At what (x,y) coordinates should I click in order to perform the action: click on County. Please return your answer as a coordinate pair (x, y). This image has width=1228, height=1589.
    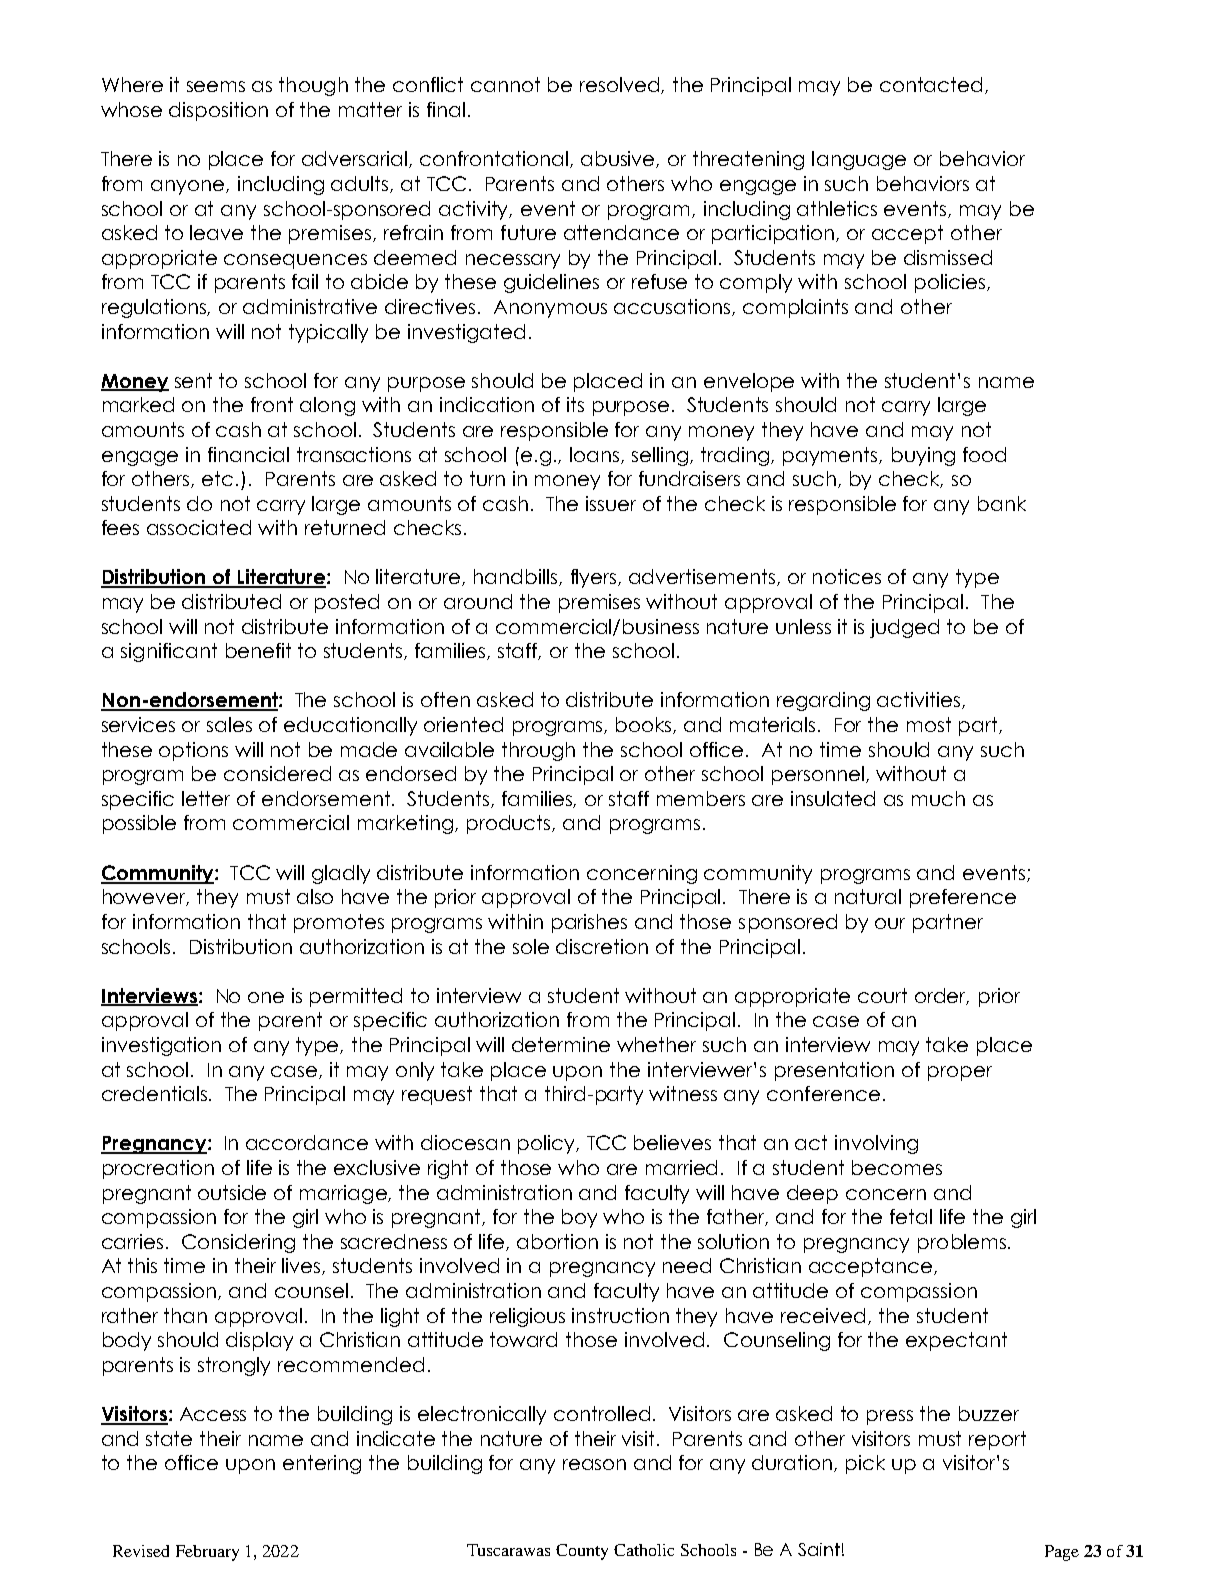
    Looking at the image, I should click on (582, 1552).
